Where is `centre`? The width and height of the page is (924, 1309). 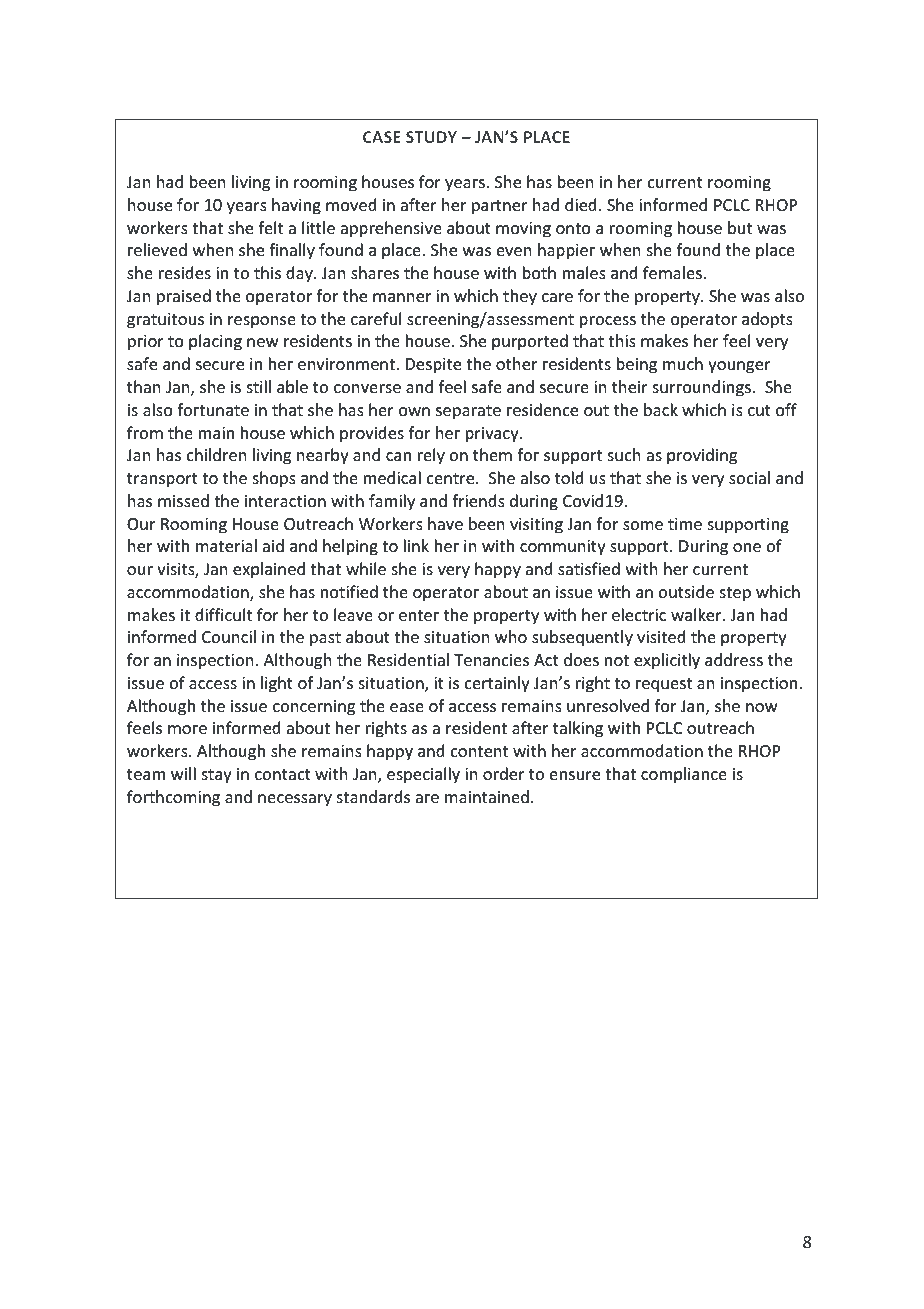
centre is located at coordinates (452, 478).
